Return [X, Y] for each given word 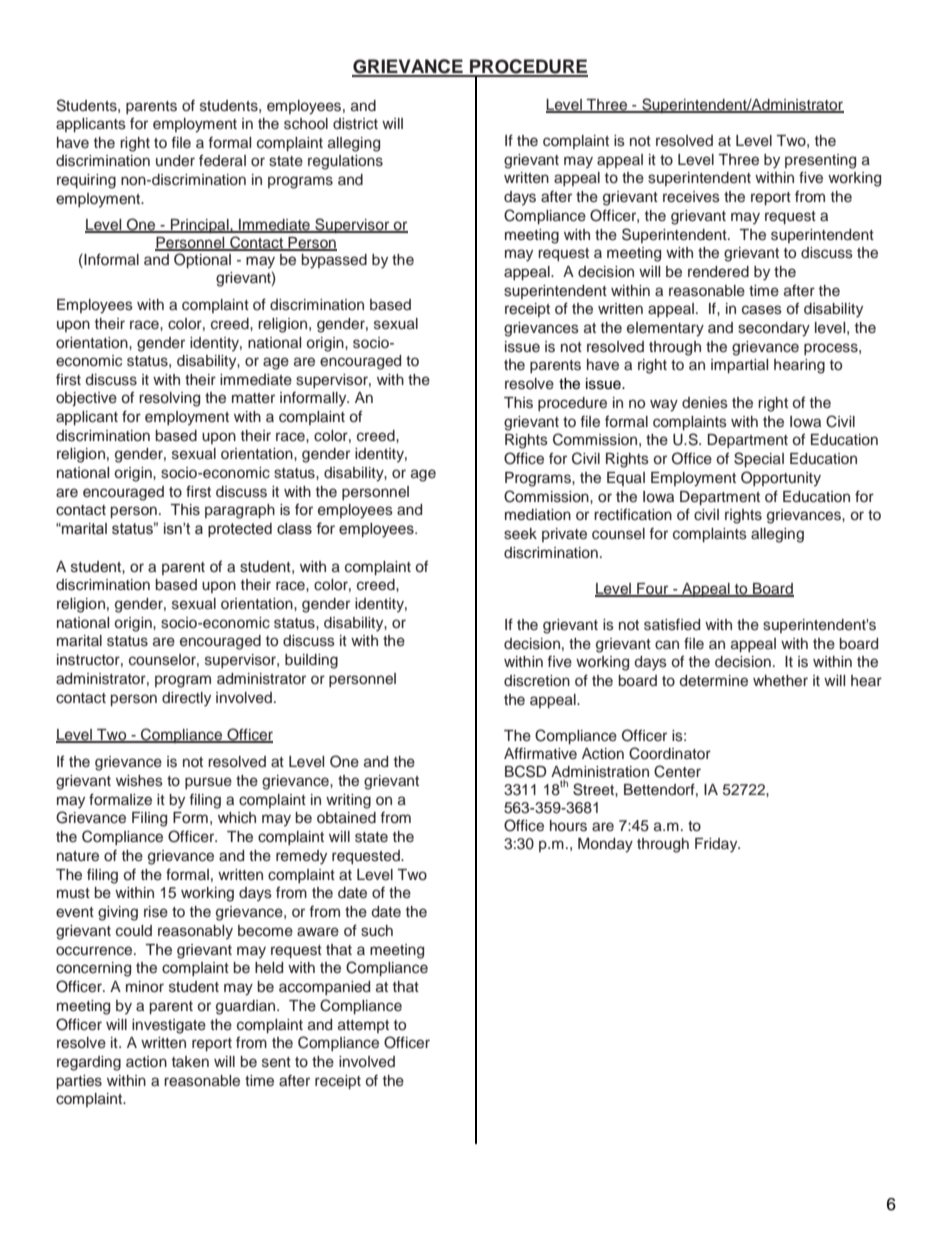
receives [691, 197]
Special [759, 459]
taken [190, 1062]
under [175, 161]
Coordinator [670, 753]
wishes [139, 781]
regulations [345, 162]
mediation [538, 515]
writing [348, 801]
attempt [363, 1026]
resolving [169, 399]
